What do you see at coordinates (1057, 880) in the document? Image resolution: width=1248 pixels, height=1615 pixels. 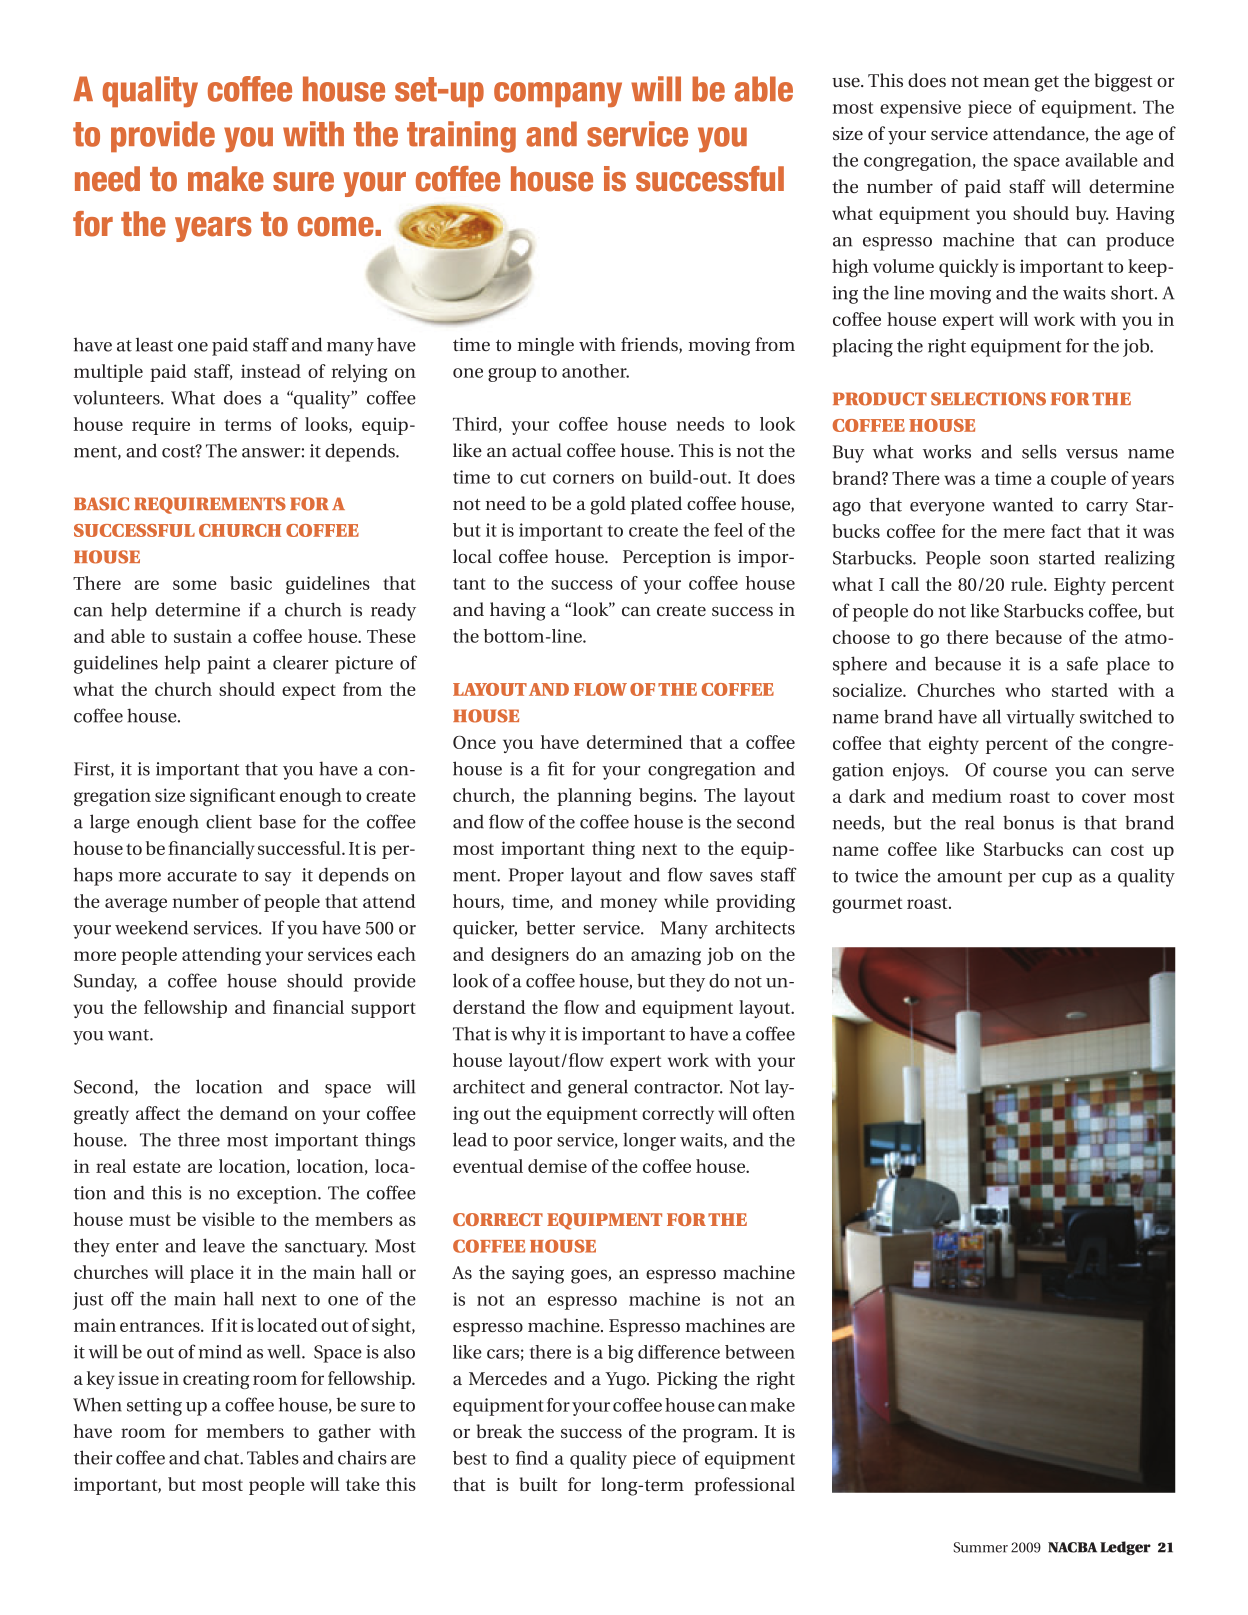 I see `cup` at bounding box center [1057, 880].
